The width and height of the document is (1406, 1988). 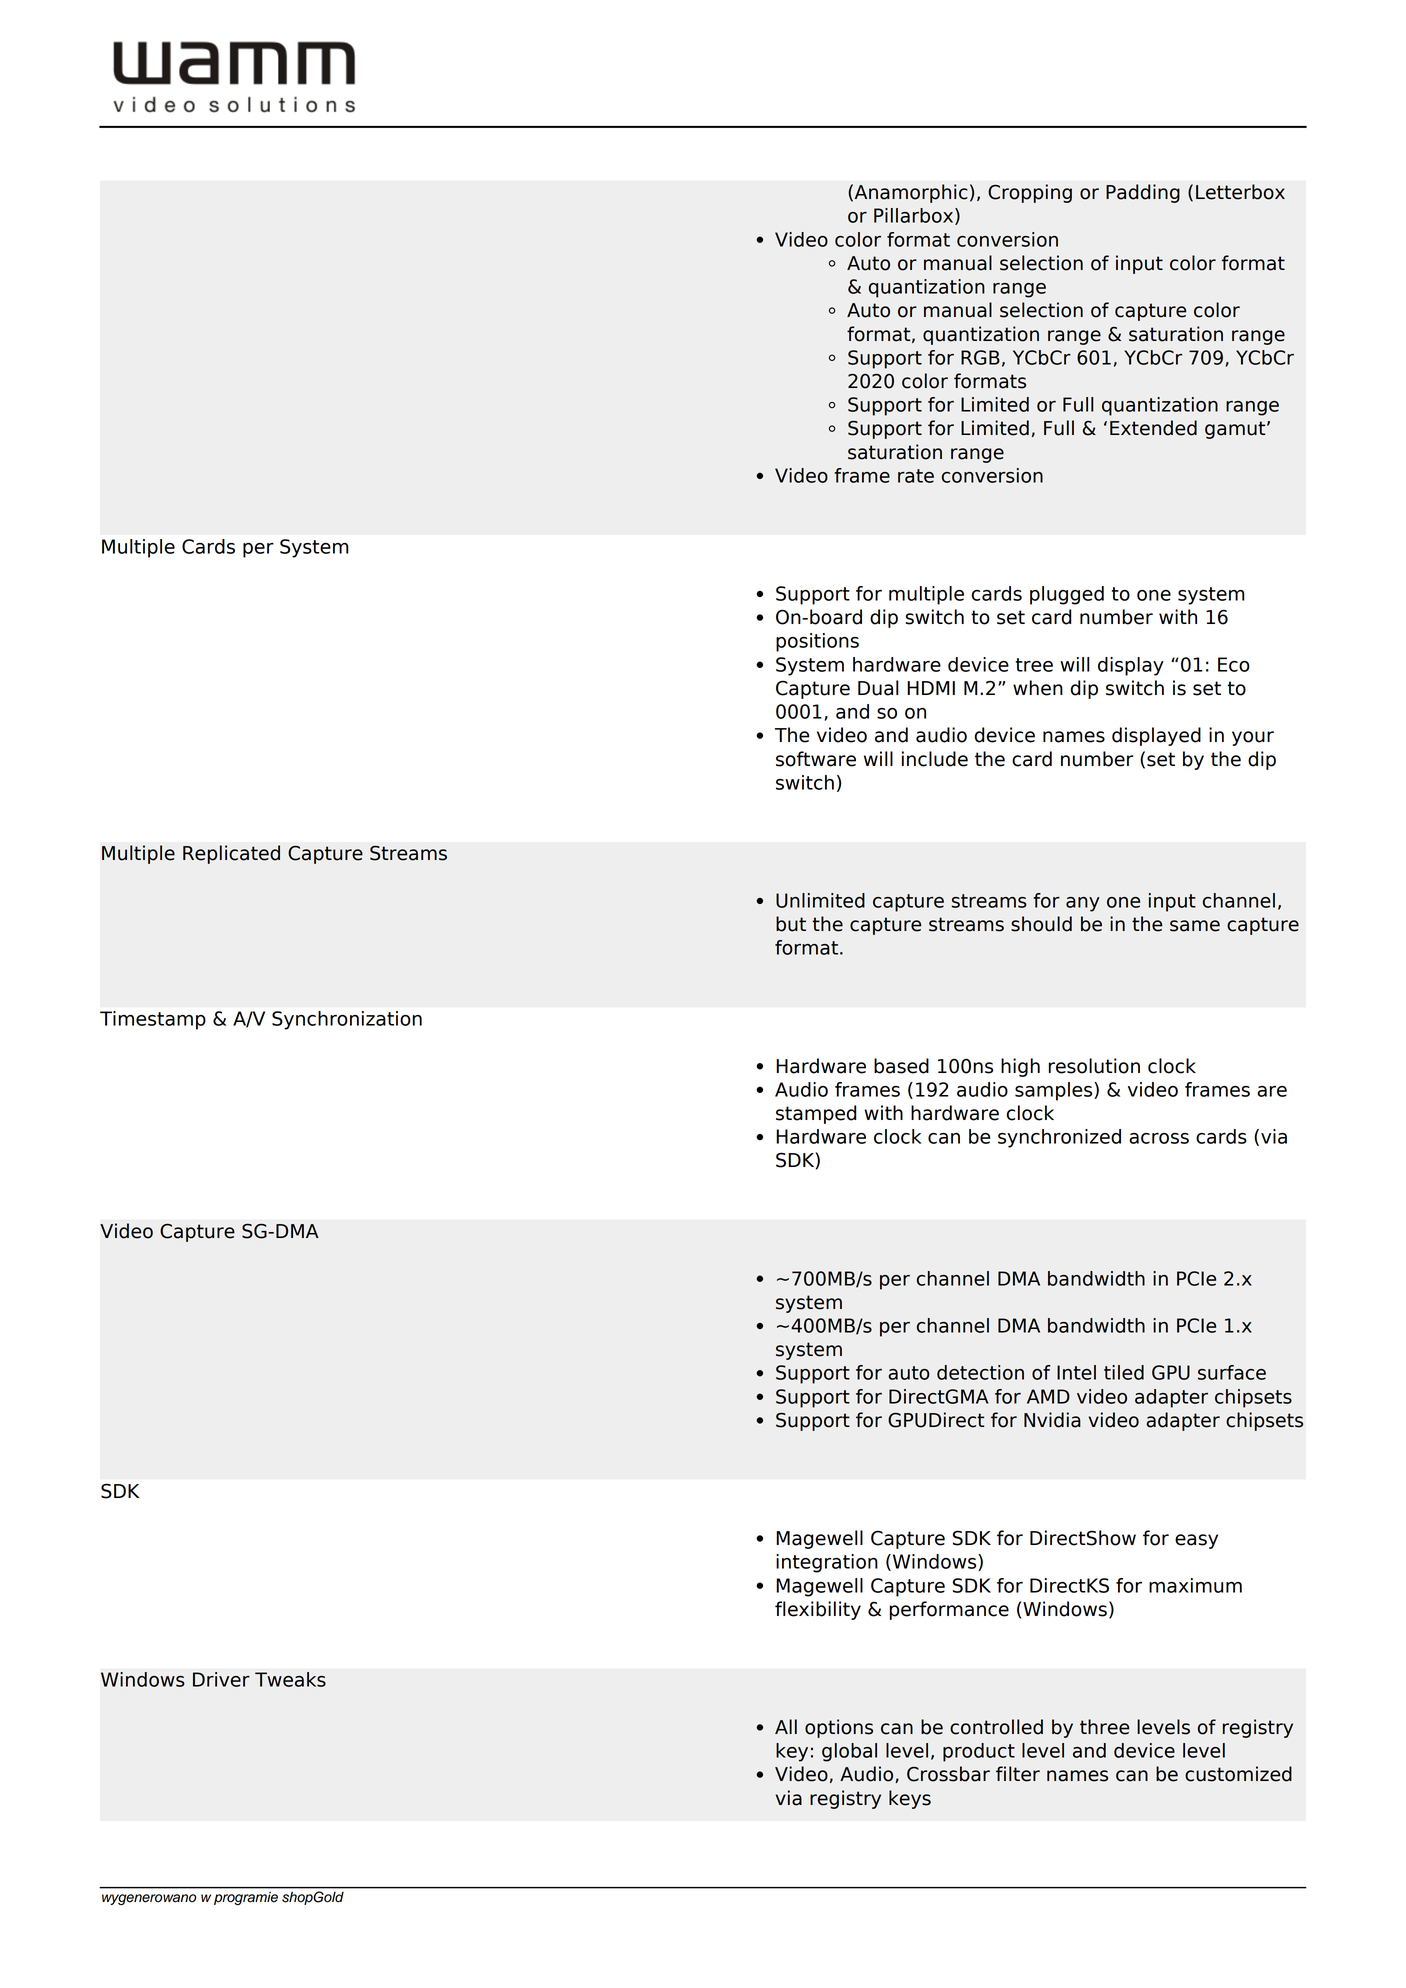 What do you see at coordinates (791, 924) in the document?
I see `but` at bounding box center [791, 924].
